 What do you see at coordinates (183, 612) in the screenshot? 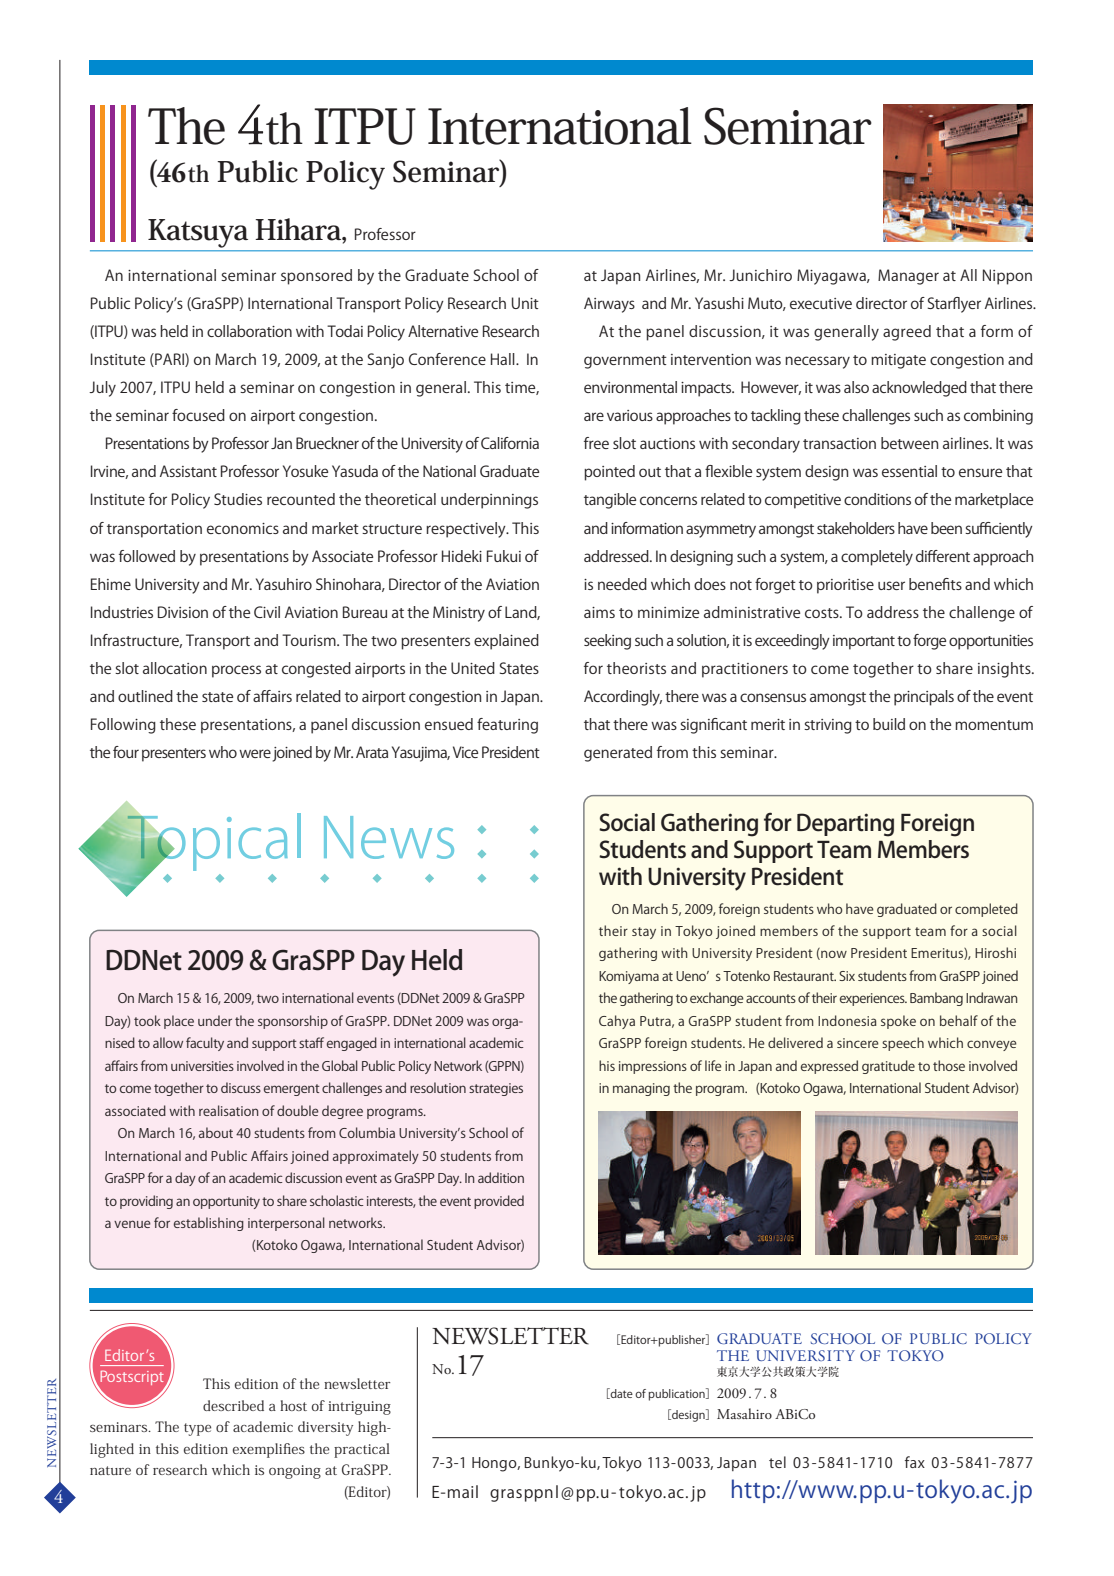
I see `Division` at bounding box center [183, 612].
